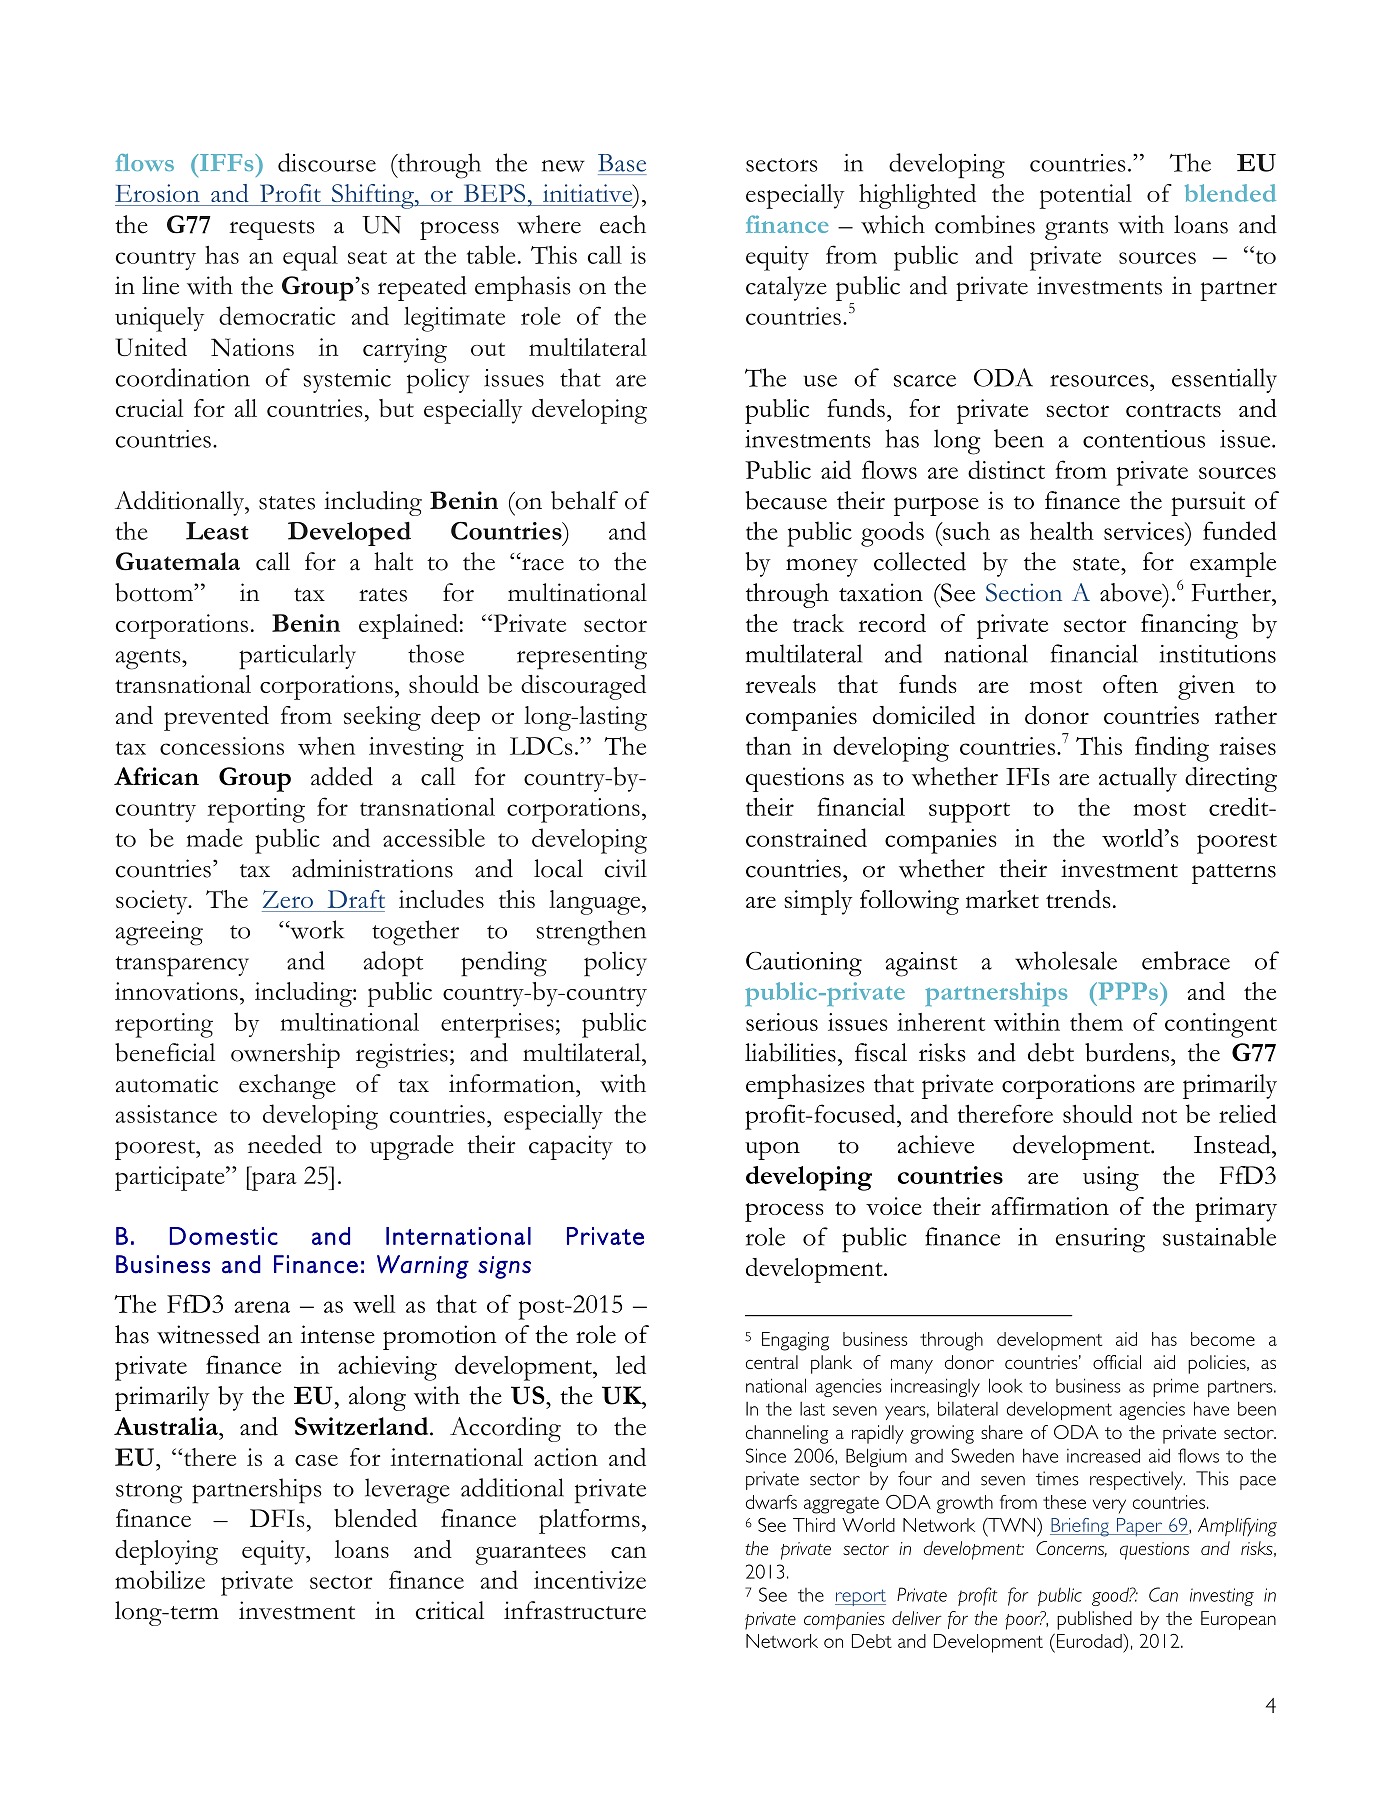 This screenshot has height=1800, width=1391. I want to click on often, so click(1130, 684).
